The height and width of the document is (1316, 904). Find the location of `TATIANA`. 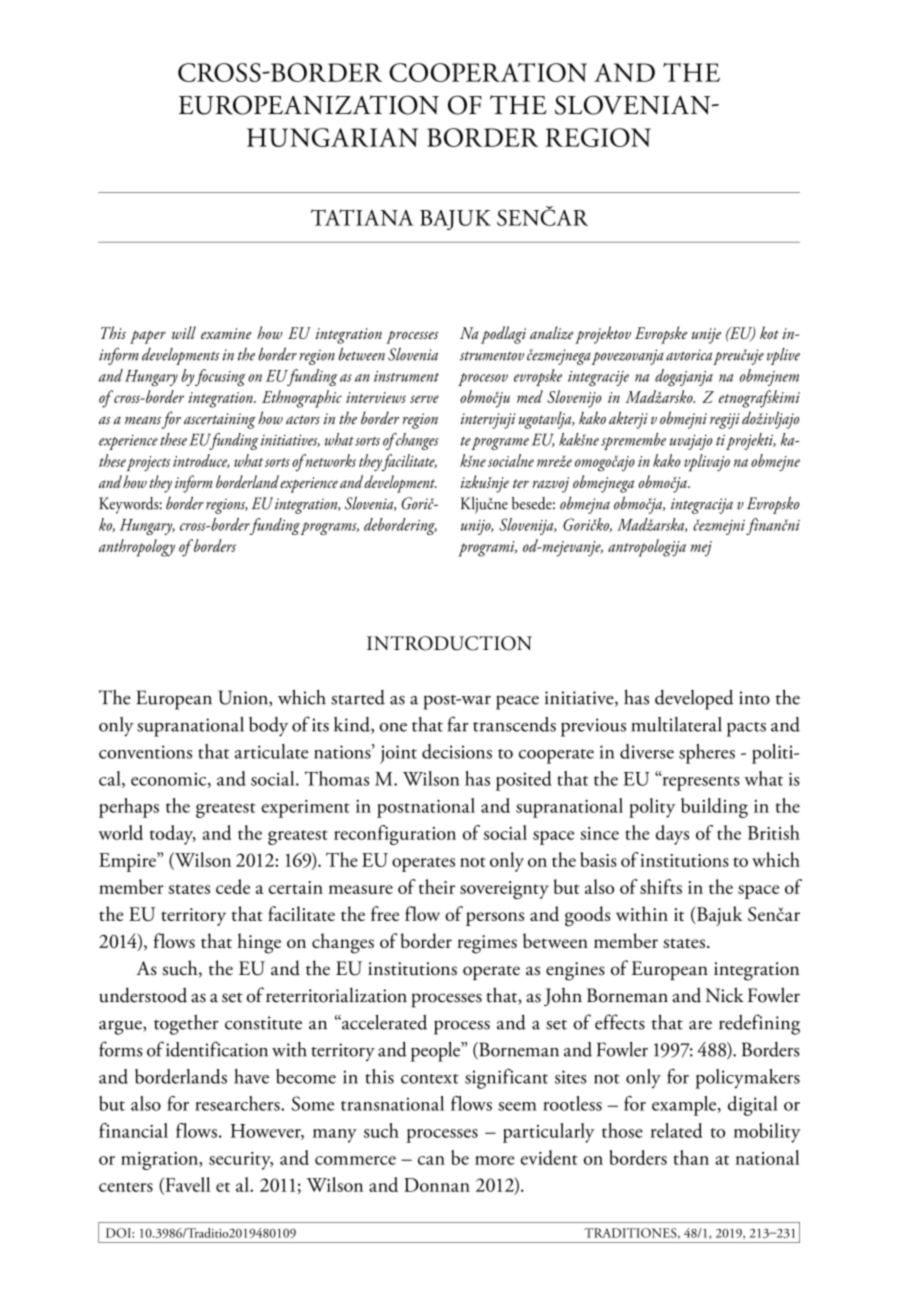

TATIANA is located at coordinates (362, 217).
